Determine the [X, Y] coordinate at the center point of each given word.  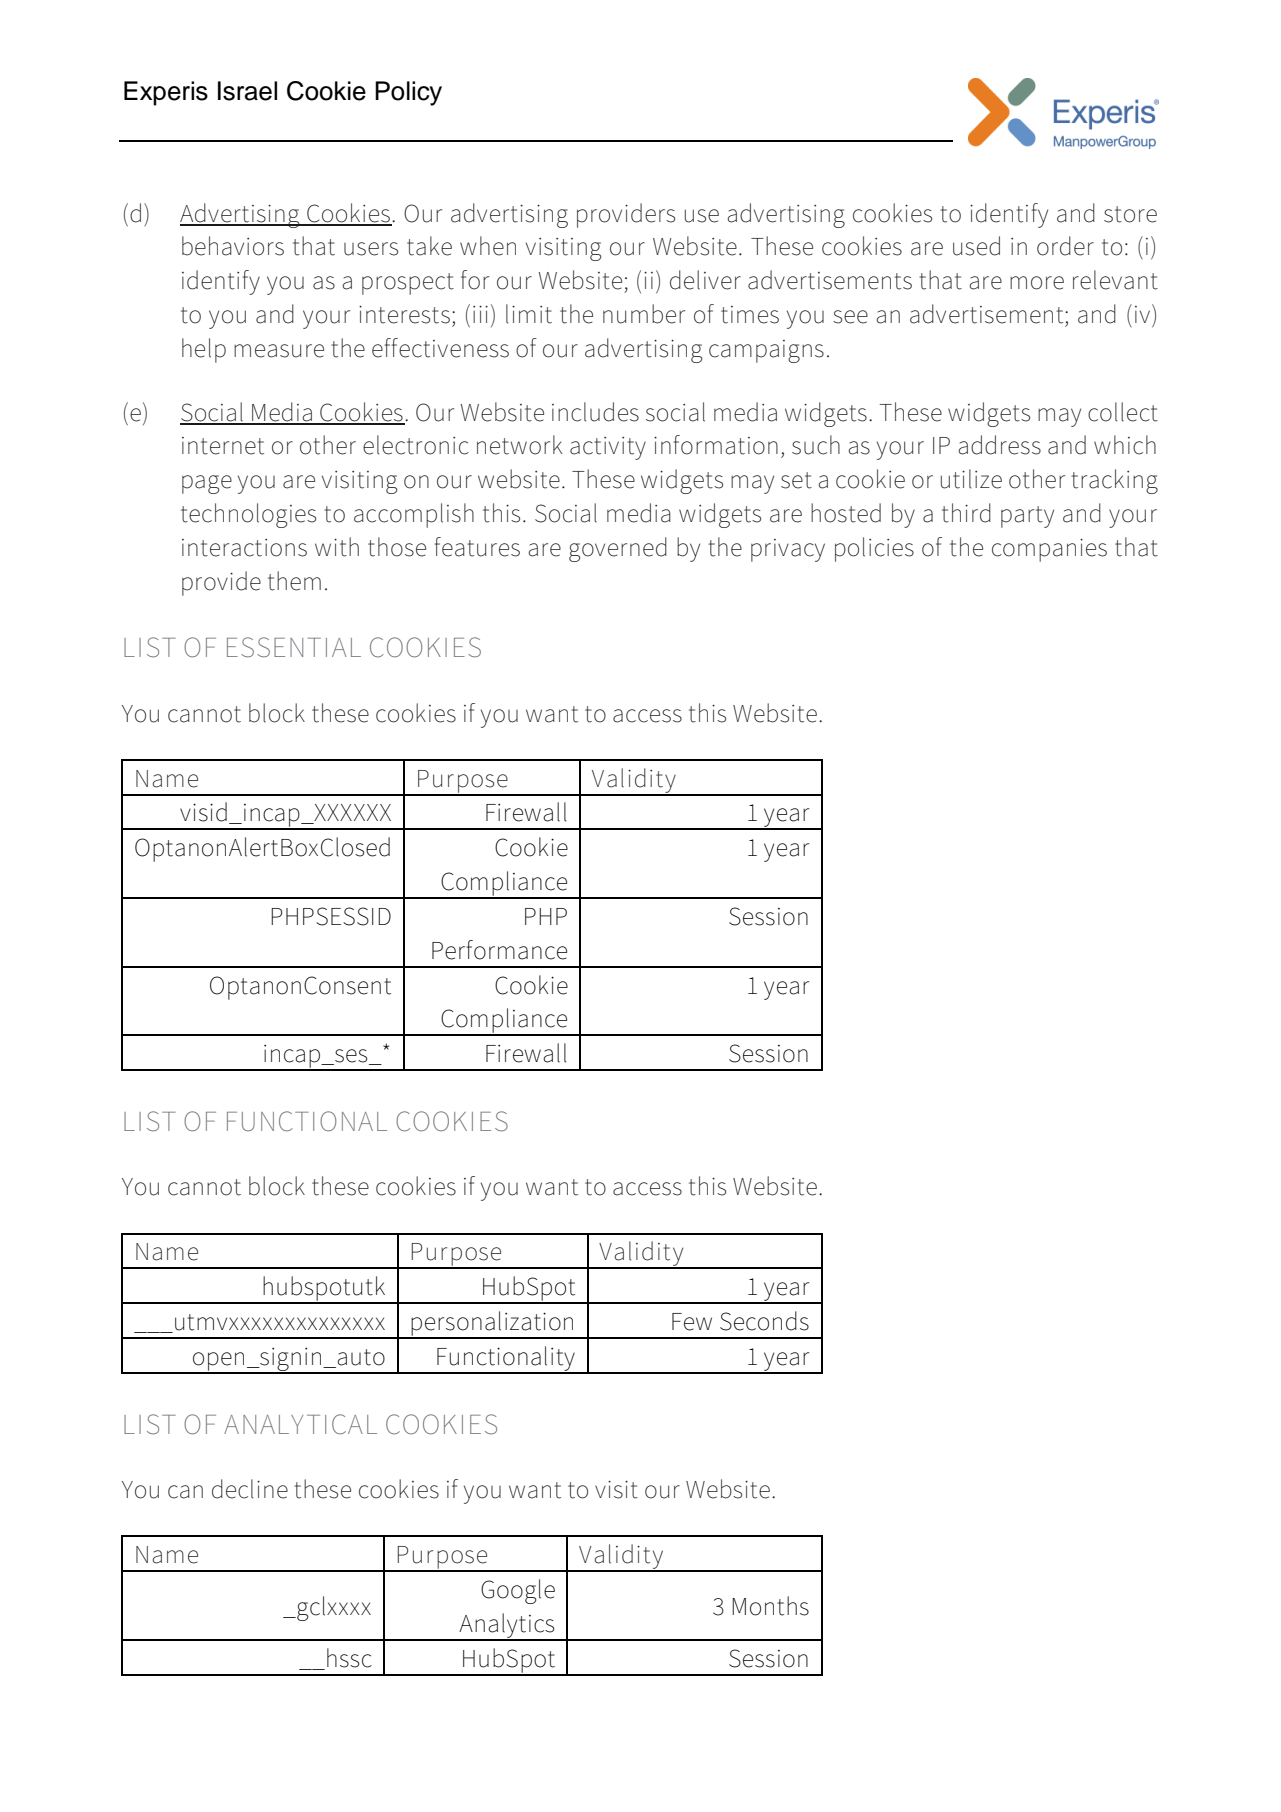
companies [1049, 550]
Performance [499, 950]
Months [770, 1606]
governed [618, 549]
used [976, 246]
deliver [705, 280]
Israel [247, 91]
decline [250, 1489]
